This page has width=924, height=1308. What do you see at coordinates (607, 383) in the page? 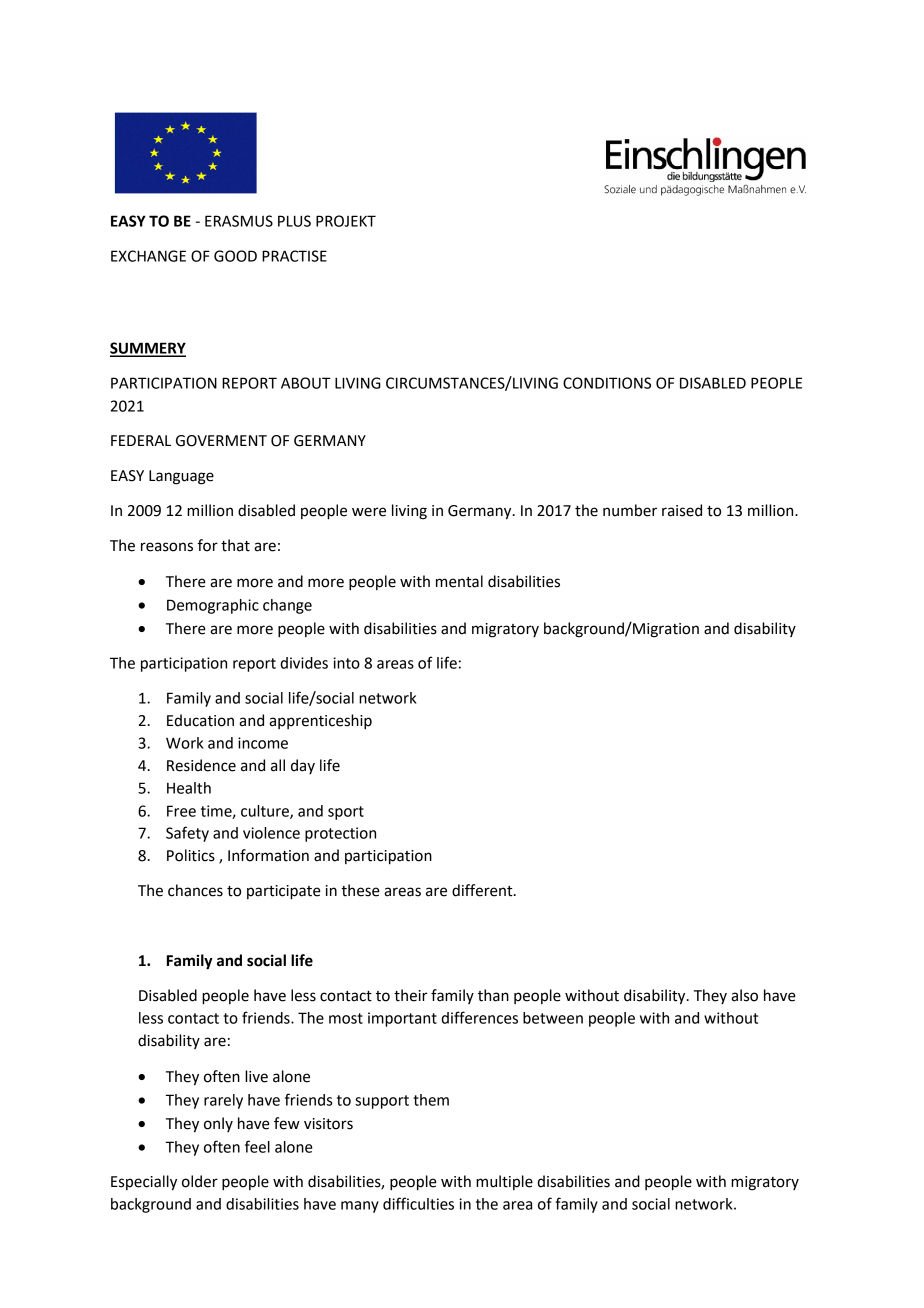
I see `CONDITIONS` at bounding box center [607, 383].
